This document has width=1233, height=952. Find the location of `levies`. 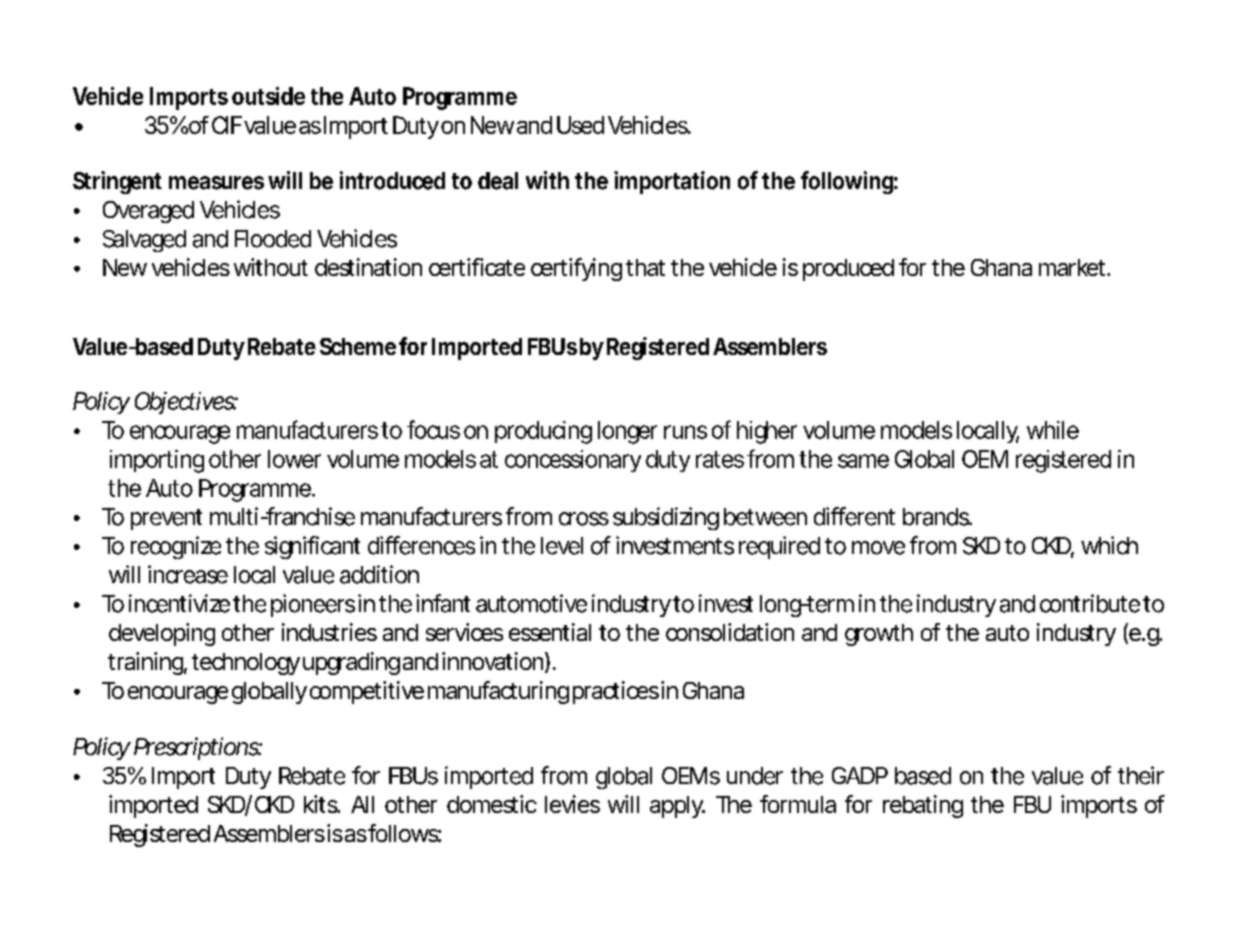

levies is located at coordinates (572, 804).
